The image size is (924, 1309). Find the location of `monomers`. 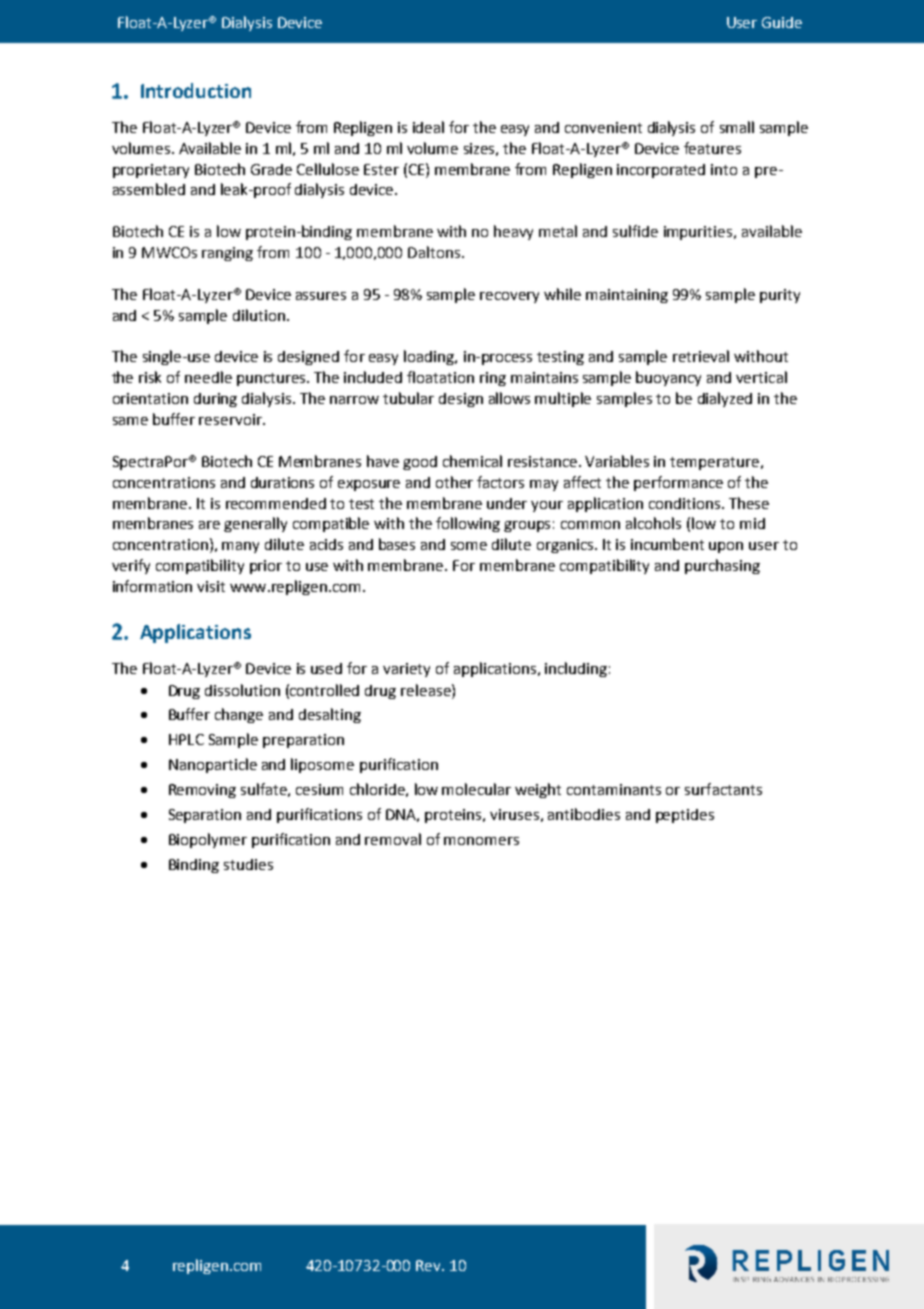

monomers is located at coordinates (481, 841).
